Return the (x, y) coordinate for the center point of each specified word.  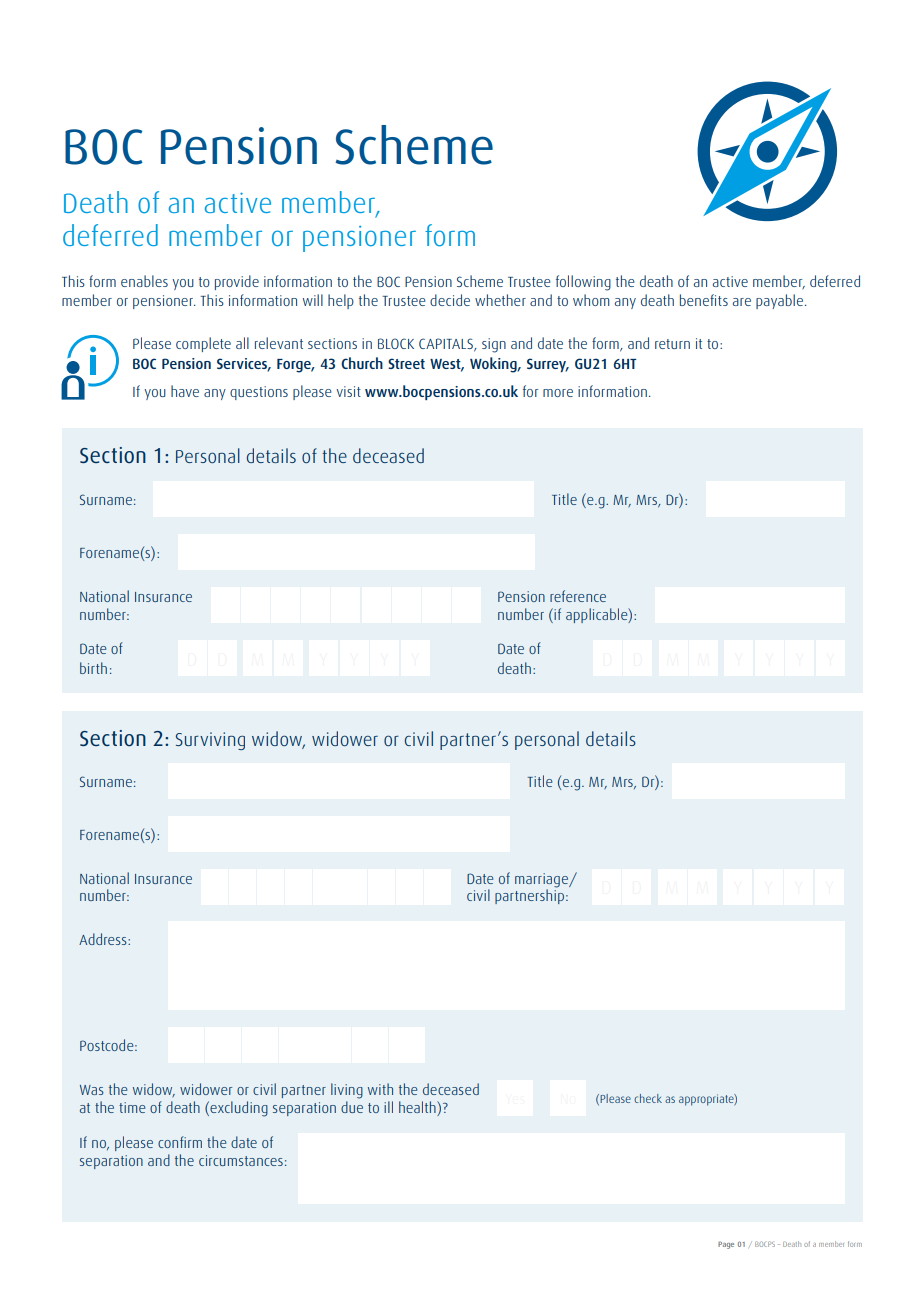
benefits (704, 300)
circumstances (241, 1160)
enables (144, 281)
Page (726, 1245)
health (418, 1107)
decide (450, 300)
